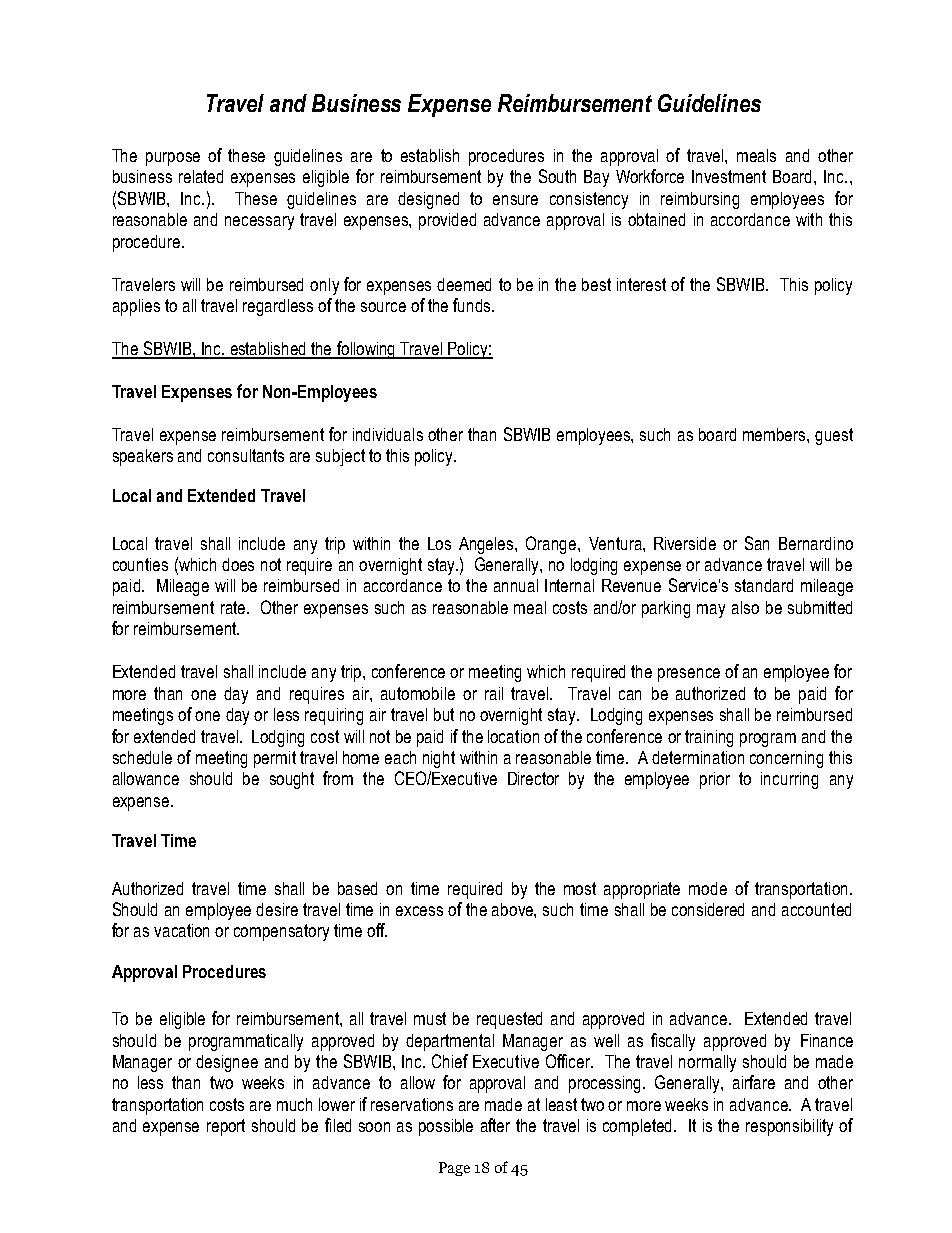 This document has height=1233, width=952. What do you see at coordinates (238, 564) in the document?
I see `does` at bounding box center [238, 564].
